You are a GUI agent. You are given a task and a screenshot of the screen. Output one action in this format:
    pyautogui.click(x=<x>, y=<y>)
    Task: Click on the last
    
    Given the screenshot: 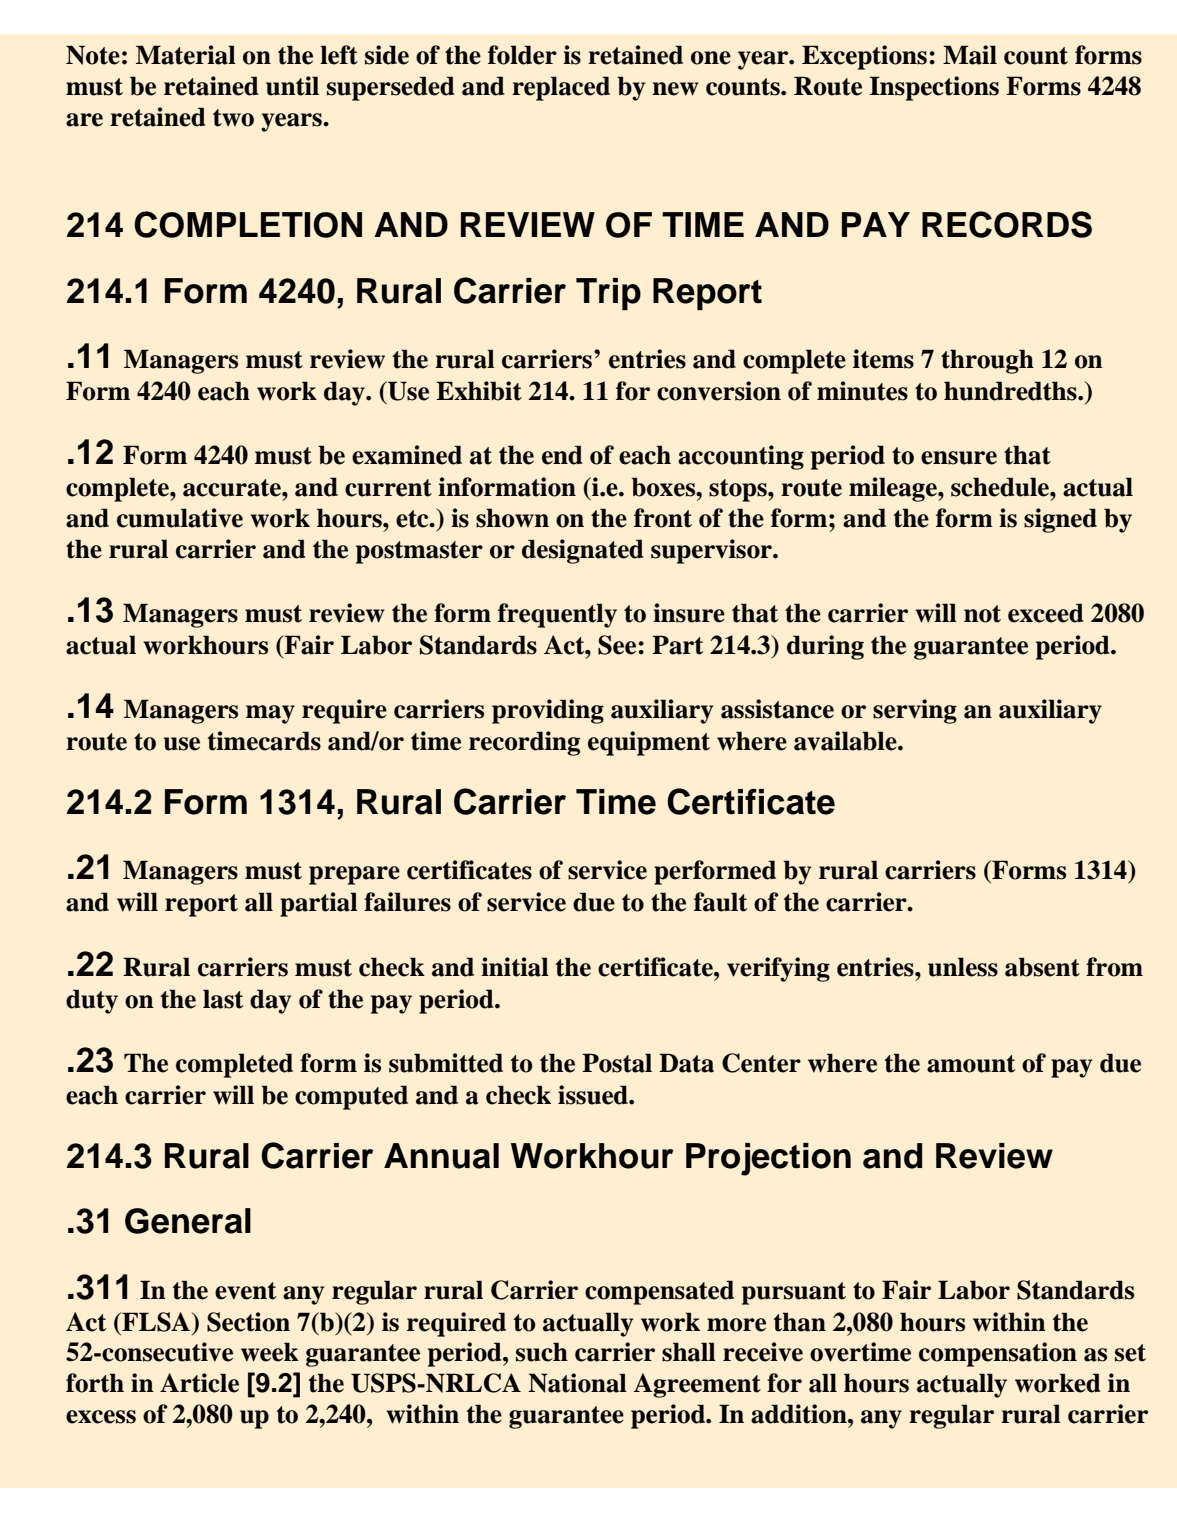 What is the action you would take?
    pyautogui.click(x=223, y=999)
